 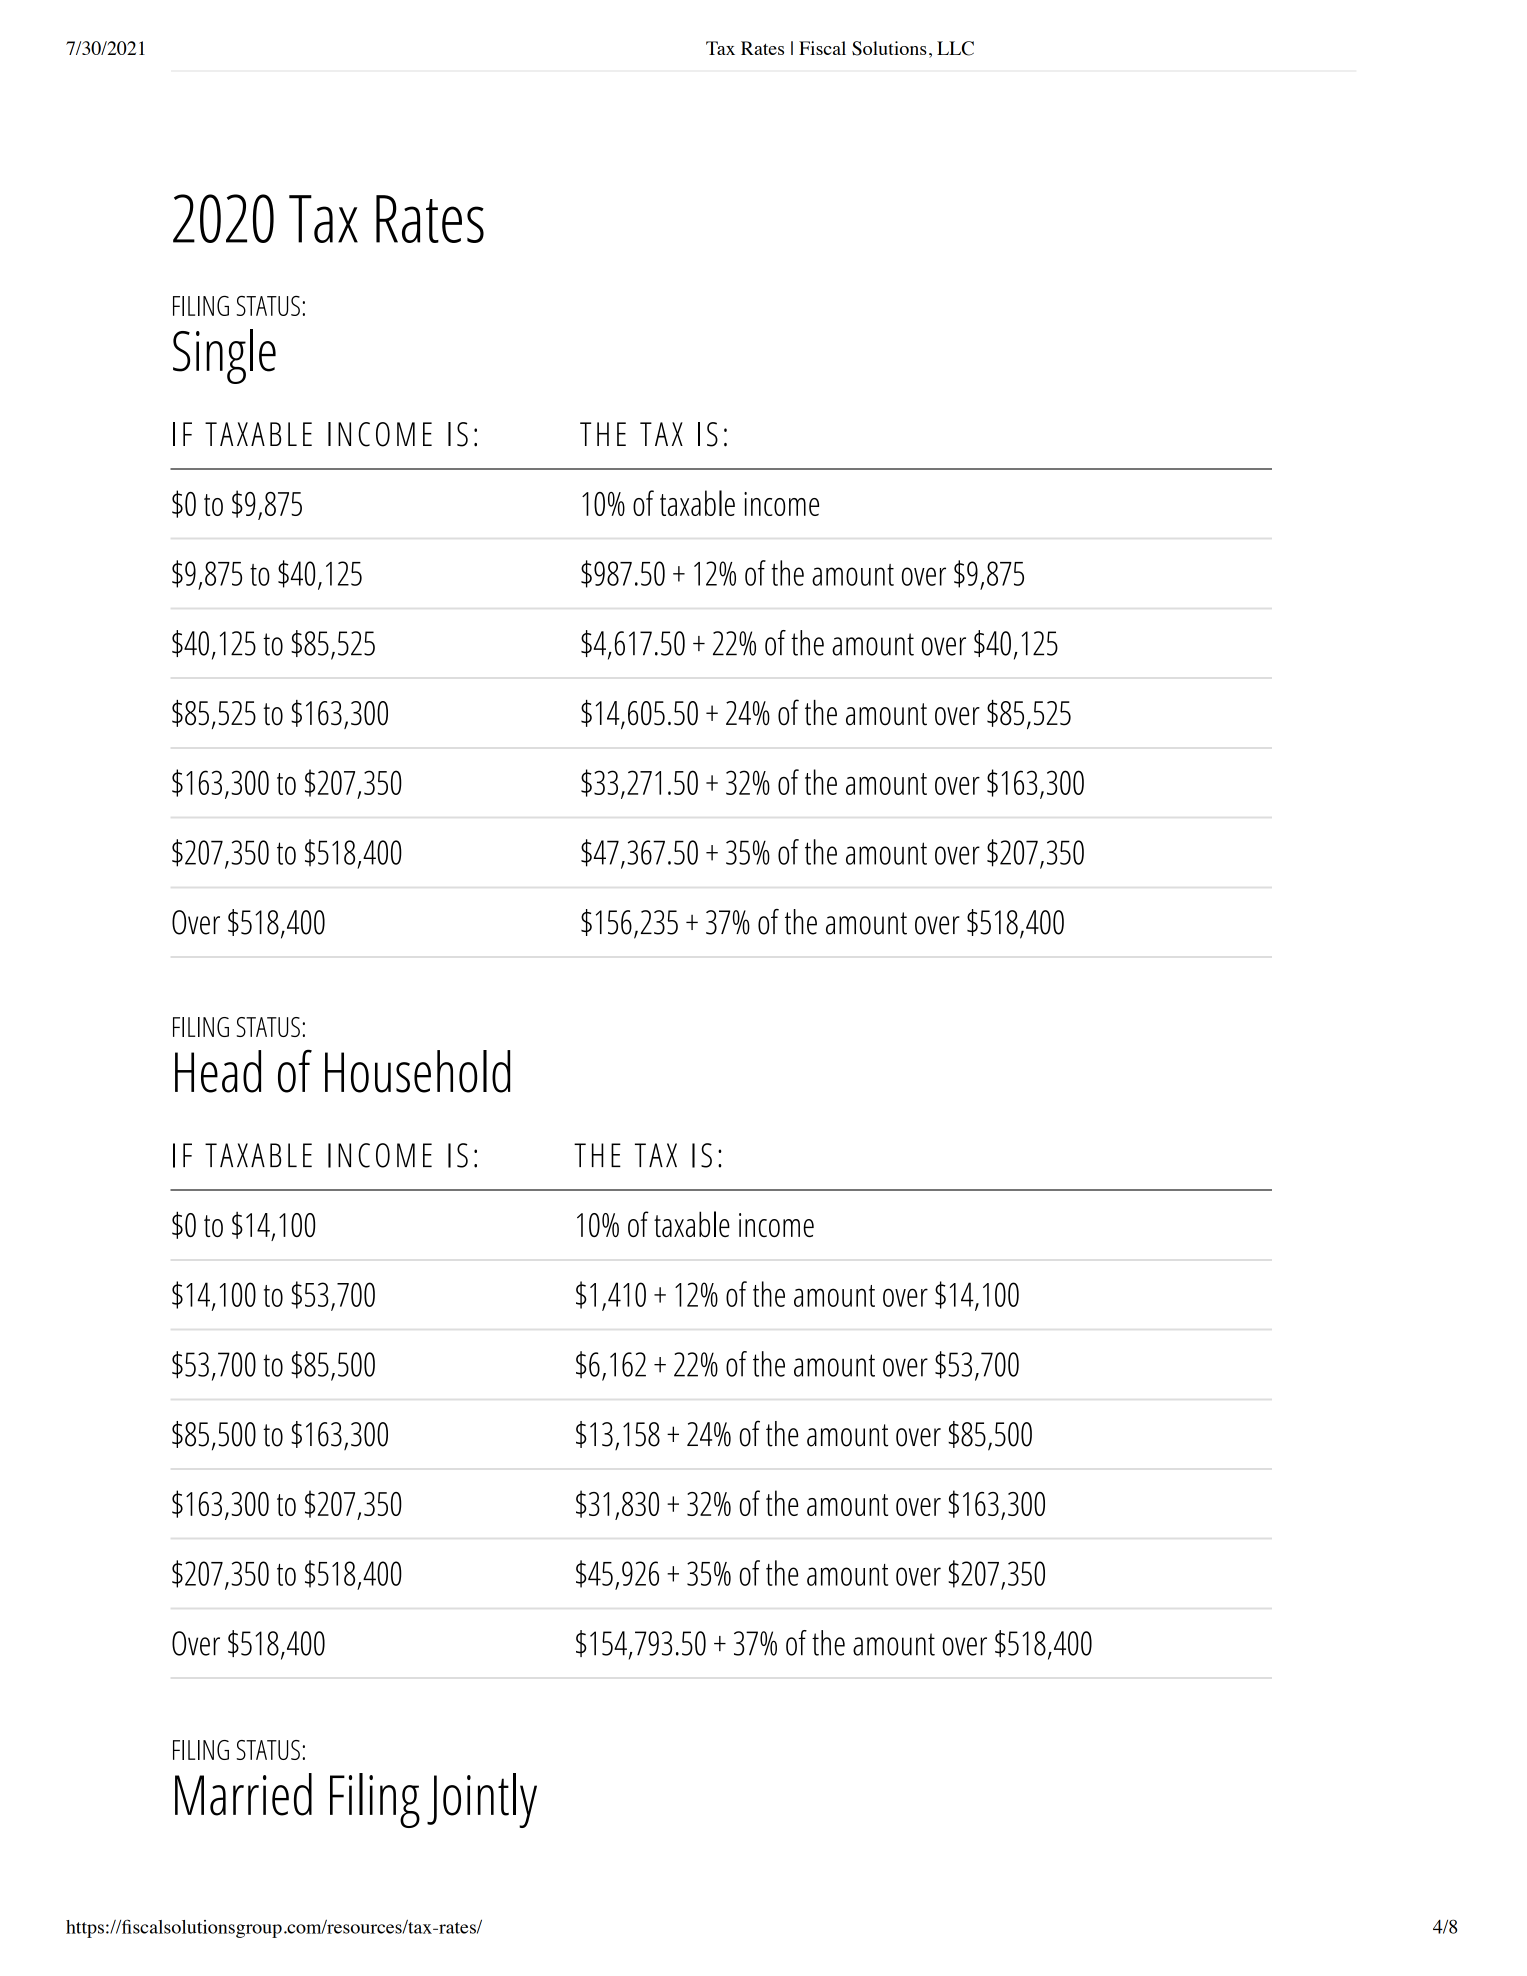 What do you see at coordinates (482, 1800) in the page?
I see `Jointly` at bounding box center [482, 1800].
